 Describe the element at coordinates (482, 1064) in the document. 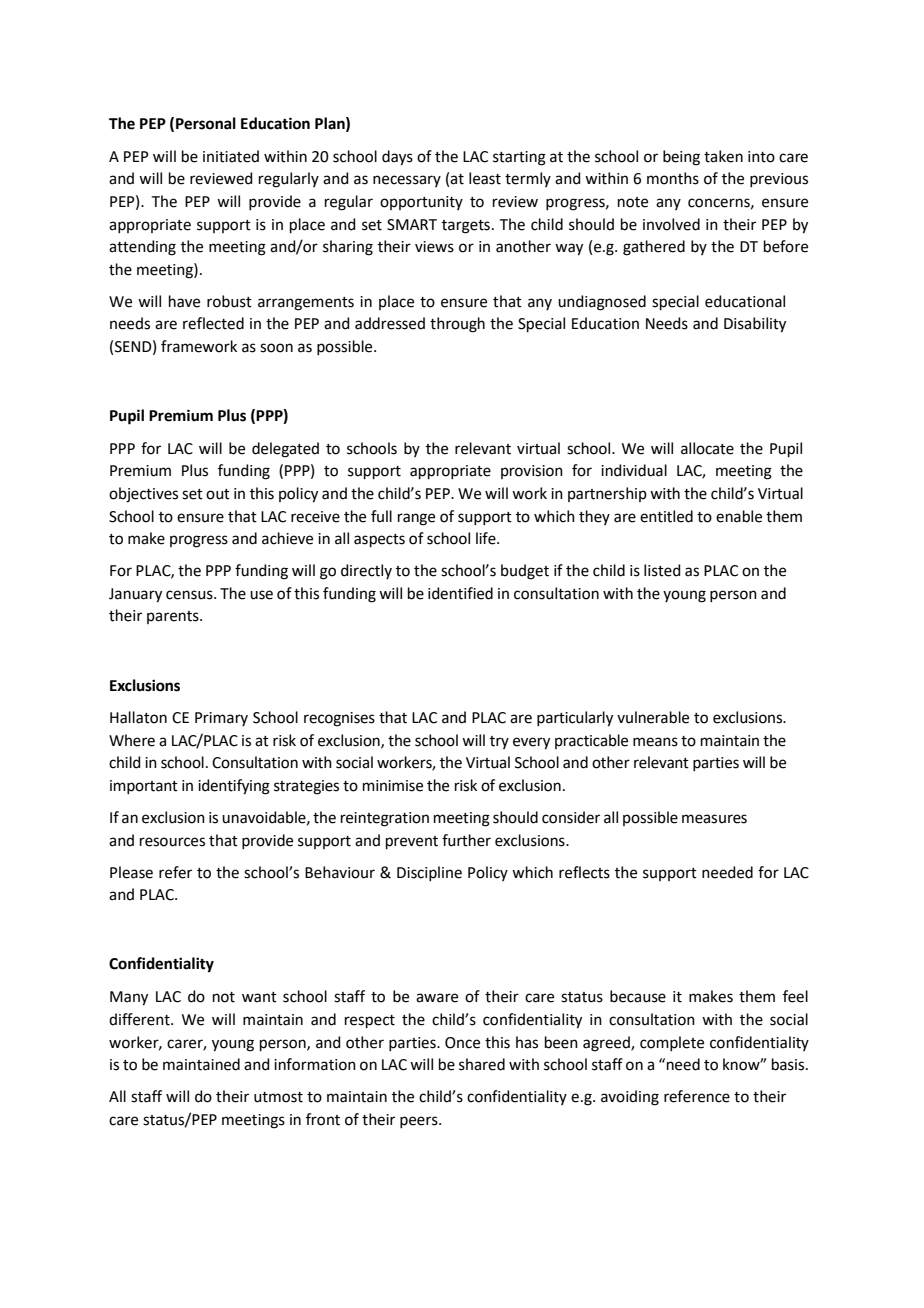

I see `shared` at that location.
